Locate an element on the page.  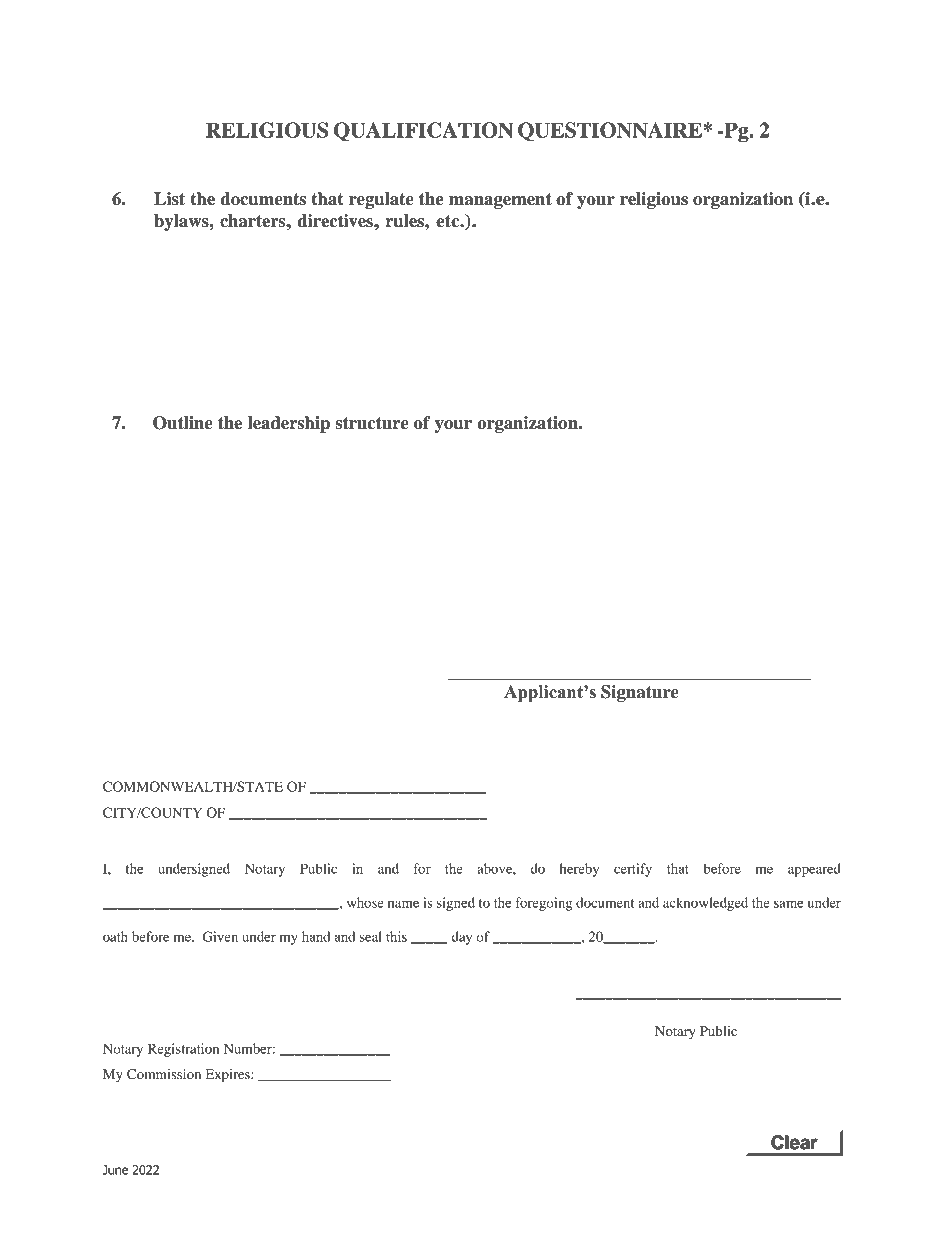
Signature is located at coordinates (640, 693).
